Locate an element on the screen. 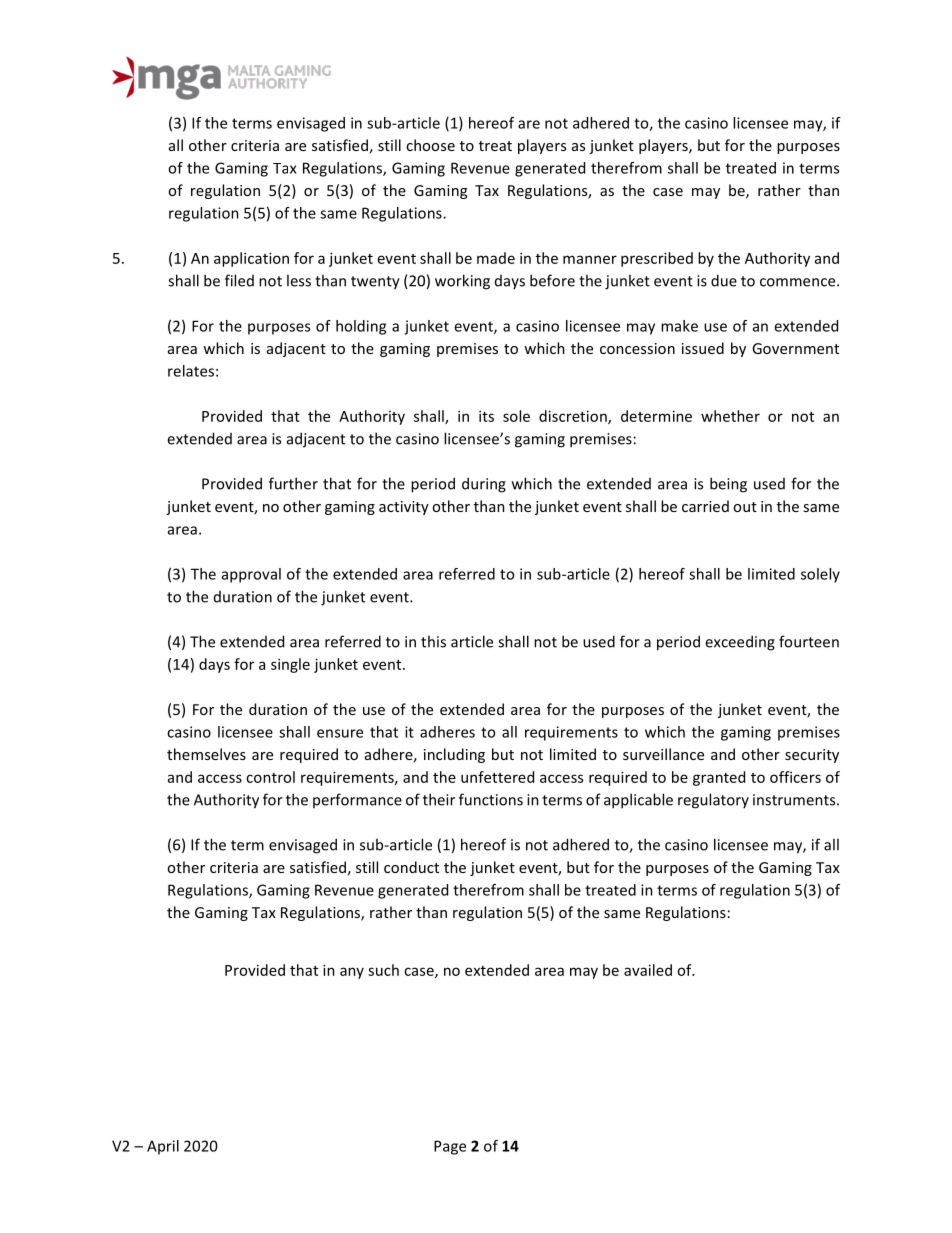  its is located at coordinates (486, 416).
